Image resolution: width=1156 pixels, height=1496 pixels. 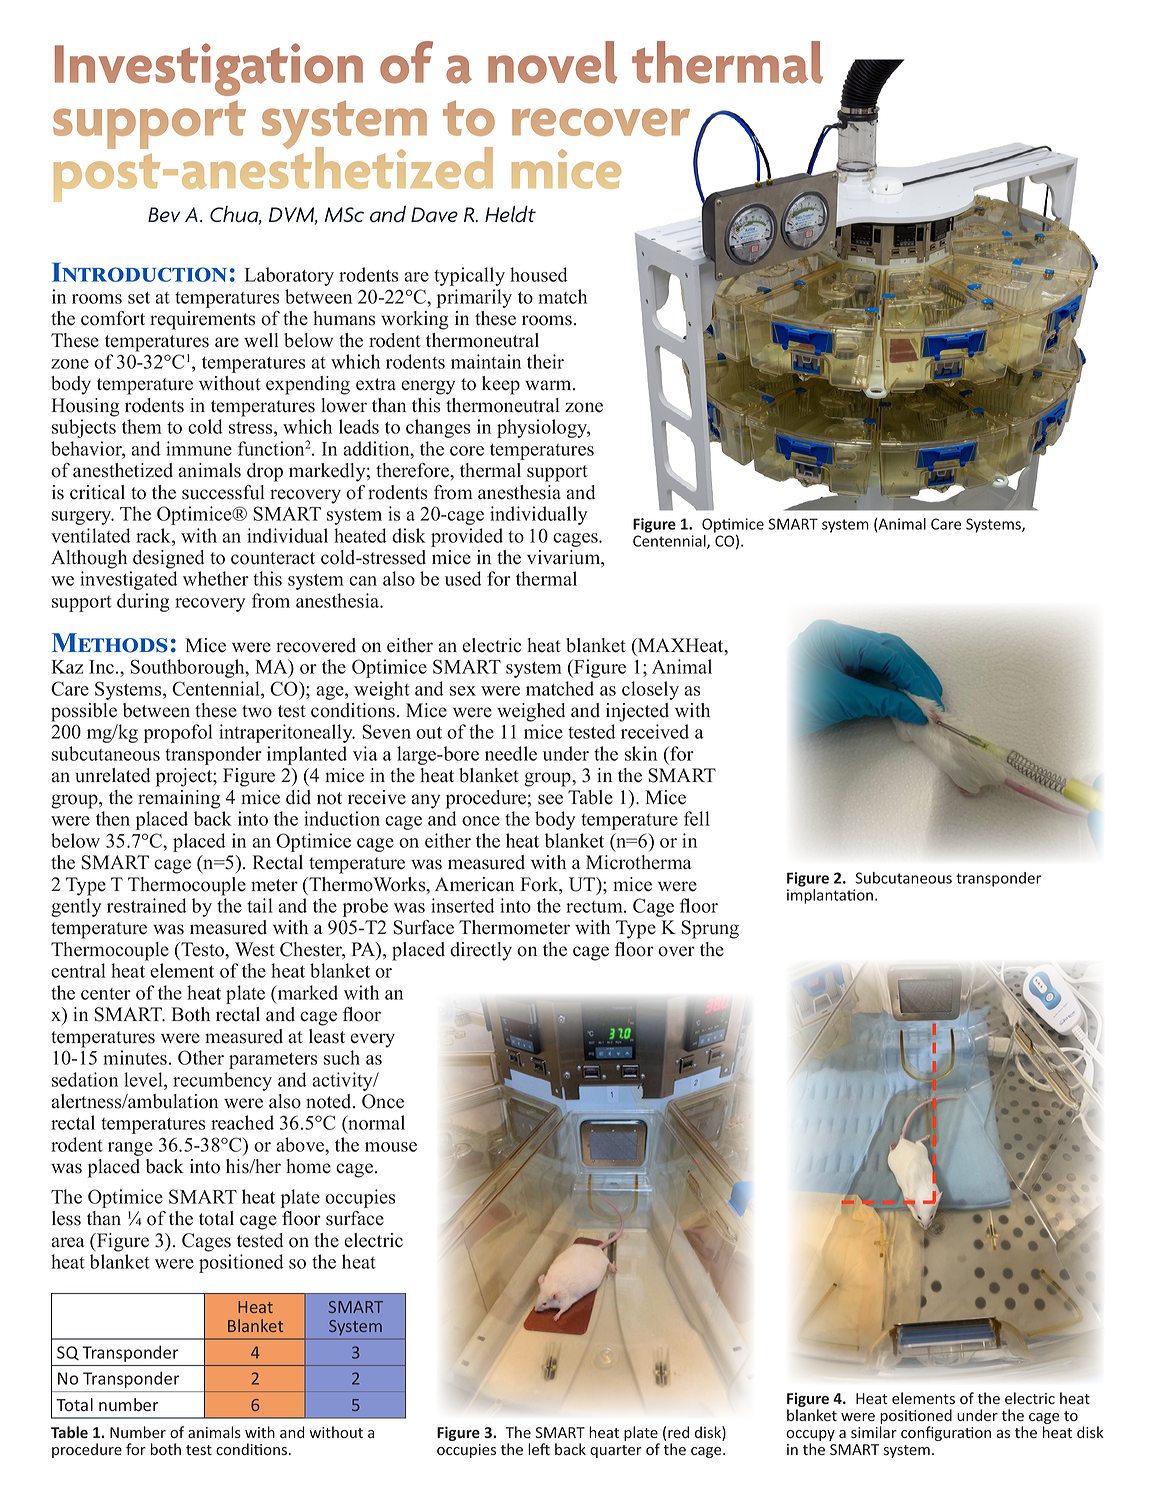 What do you see at coordinates (552, 62) in the screenshot?
I see `novel` at bounding box center [552, 62].
